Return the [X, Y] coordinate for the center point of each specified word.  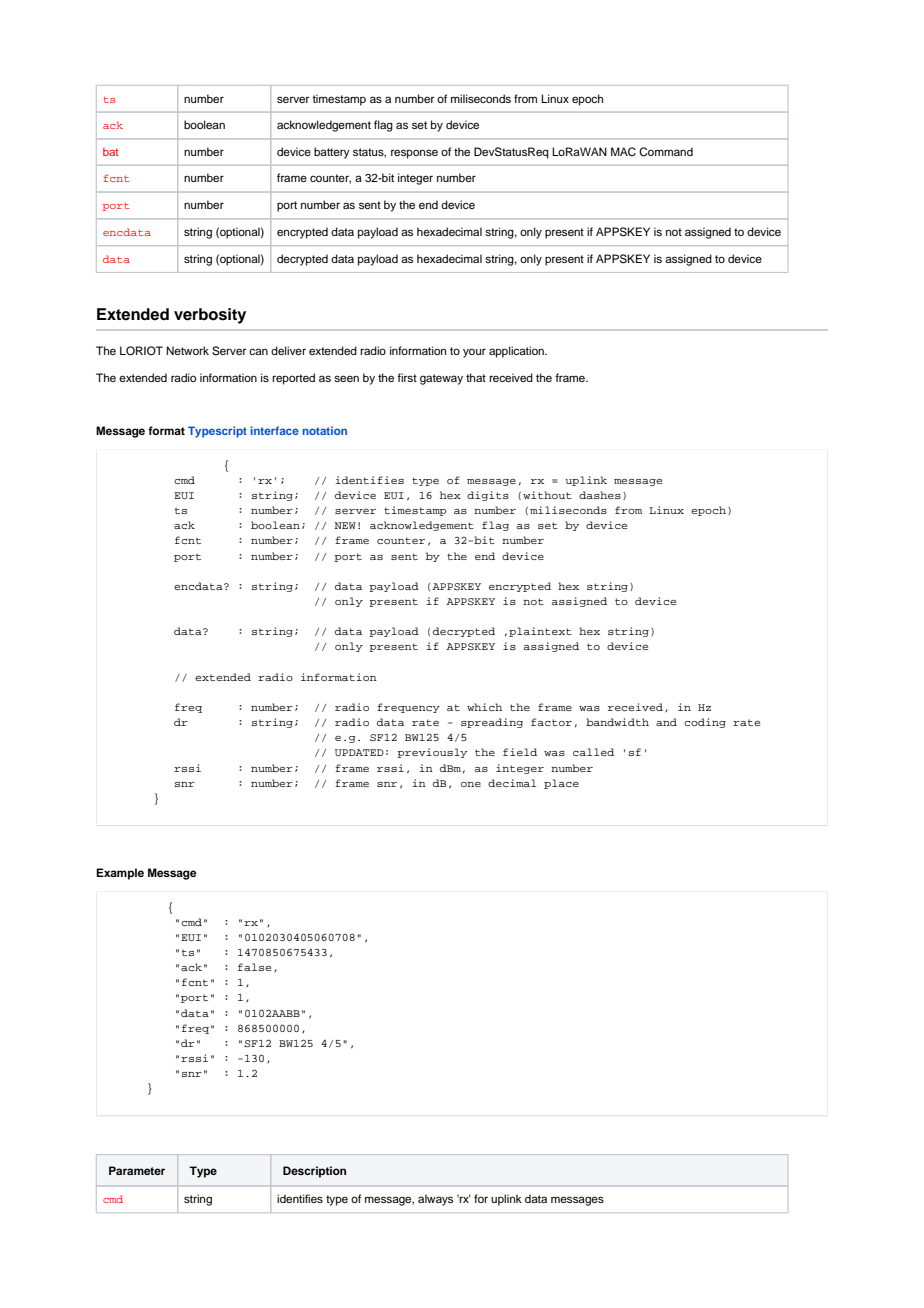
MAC [623, 152]
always [435, 1200]
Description [314, 1172]
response [414, 154]
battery [332, 153]
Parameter [137, 1170]
